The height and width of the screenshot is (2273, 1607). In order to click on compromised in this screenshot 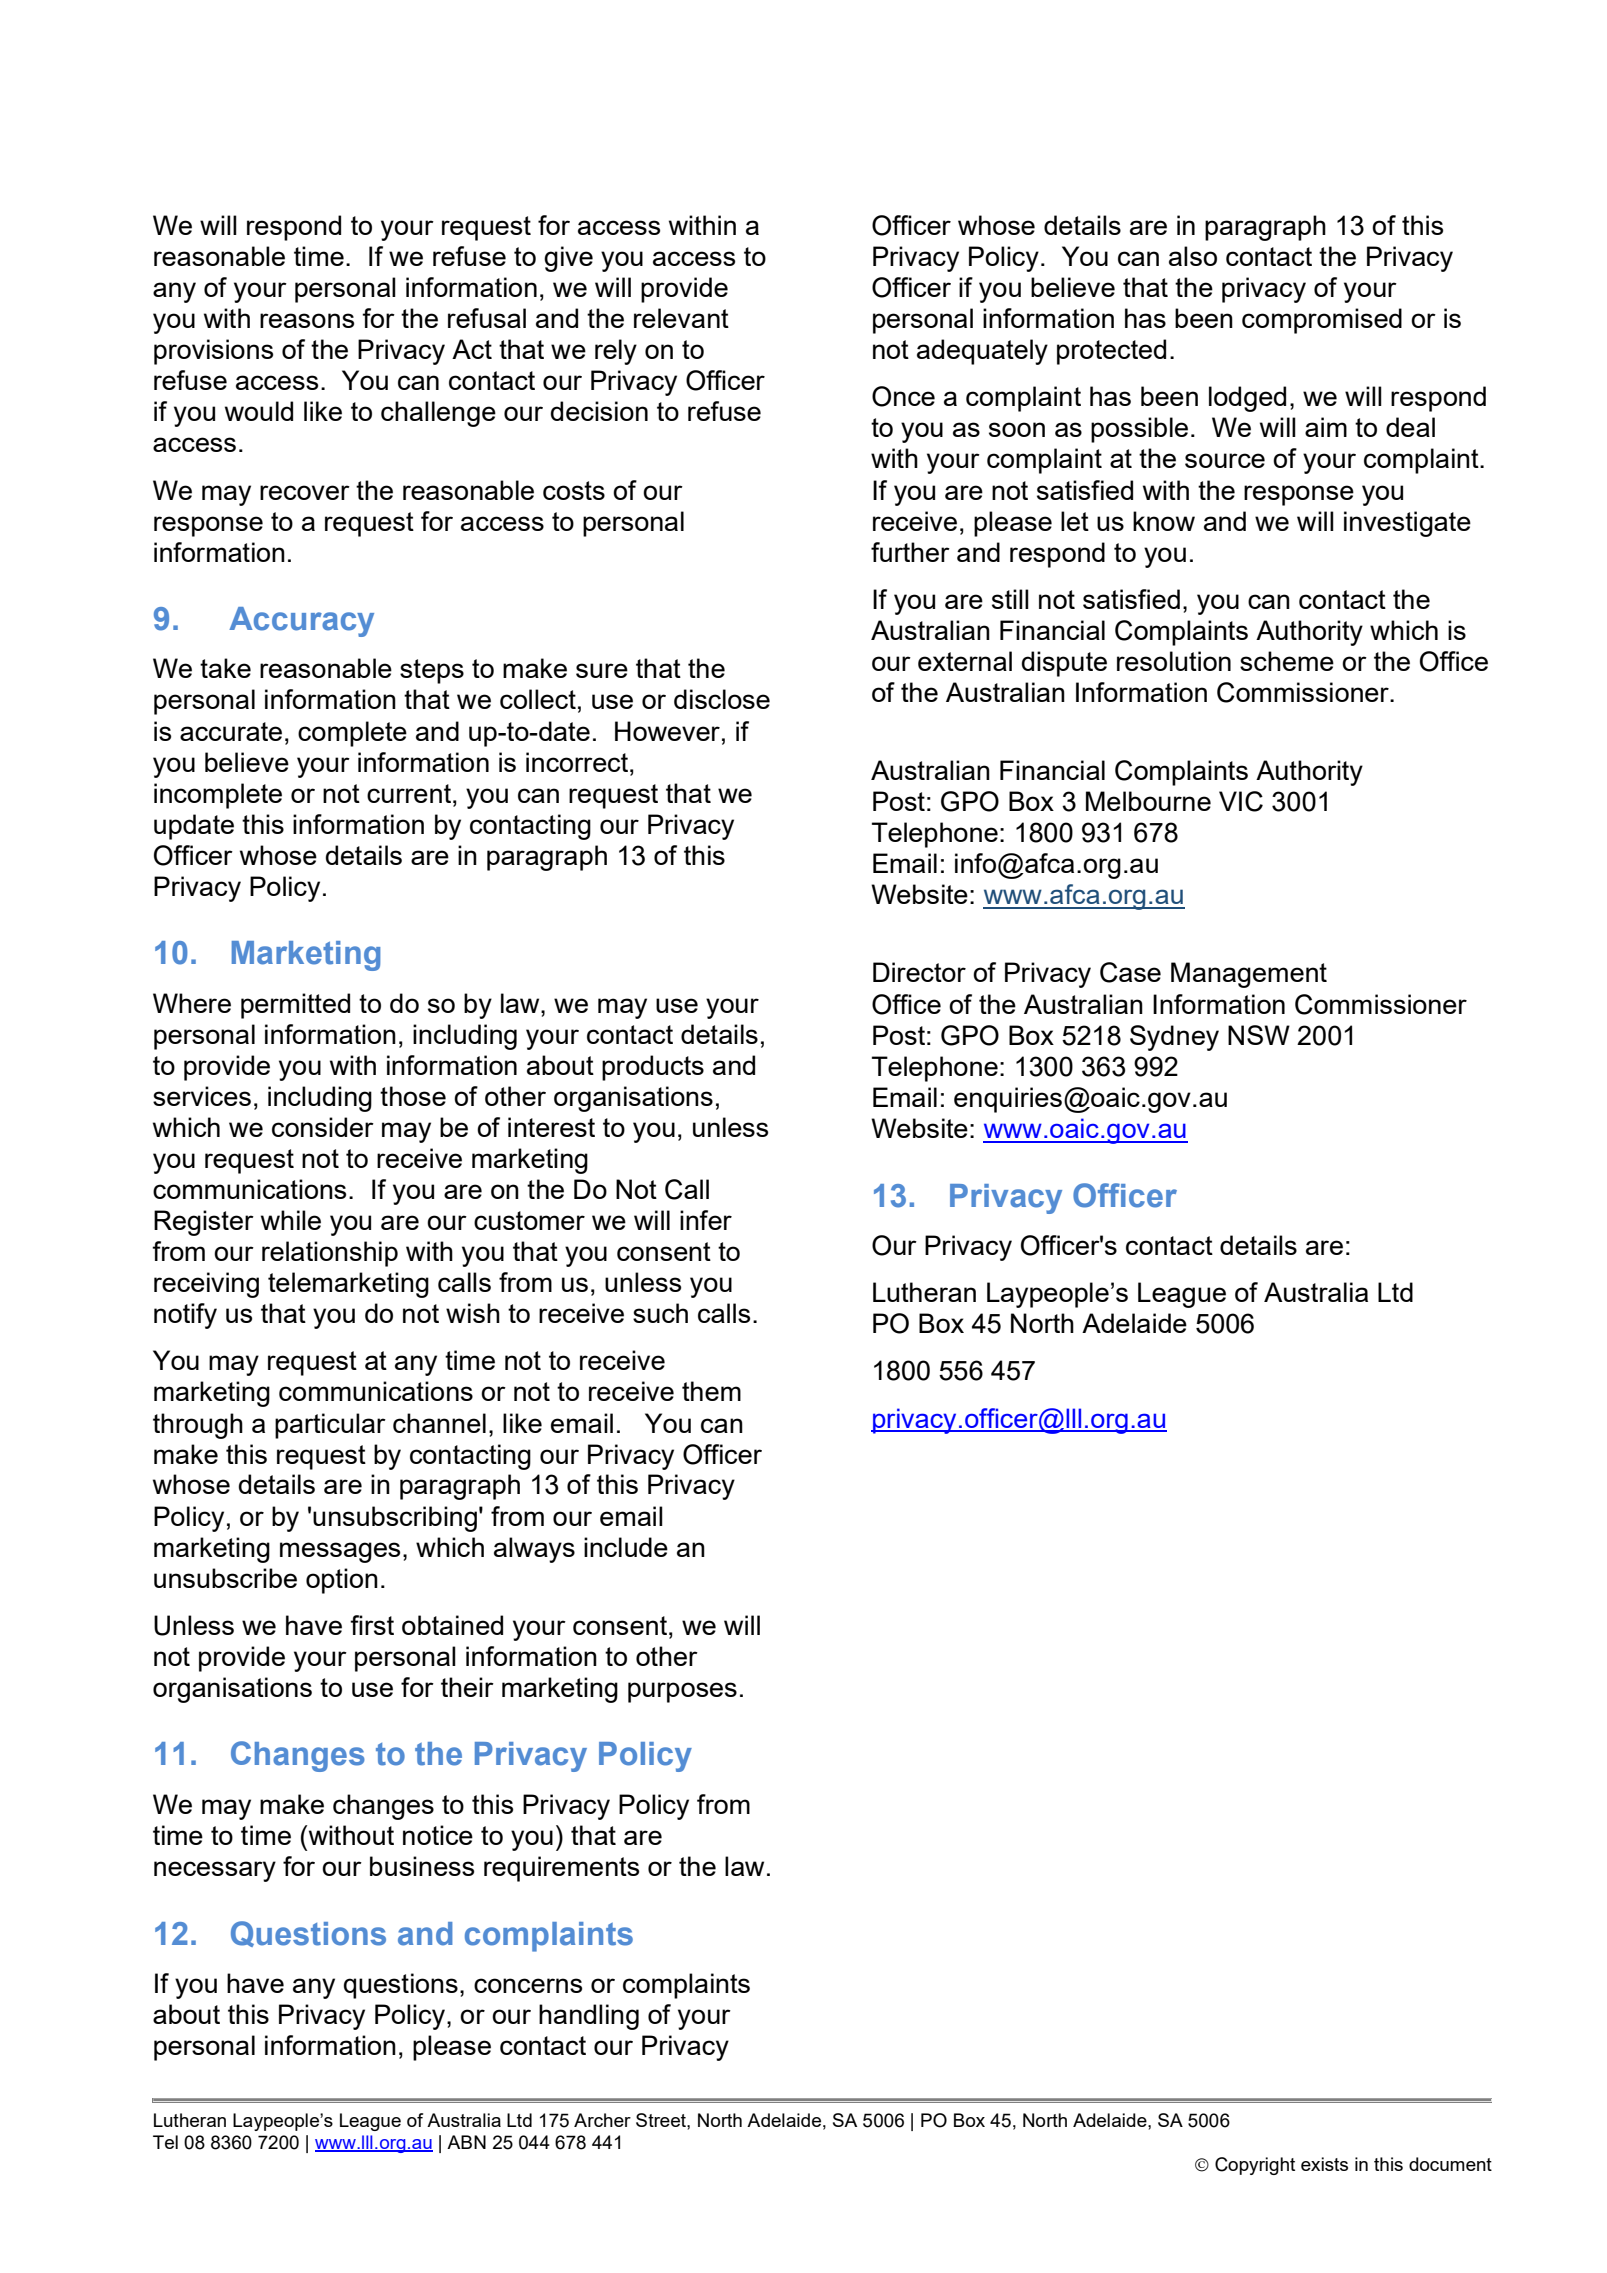, I will do `click(1322, 321)`.
